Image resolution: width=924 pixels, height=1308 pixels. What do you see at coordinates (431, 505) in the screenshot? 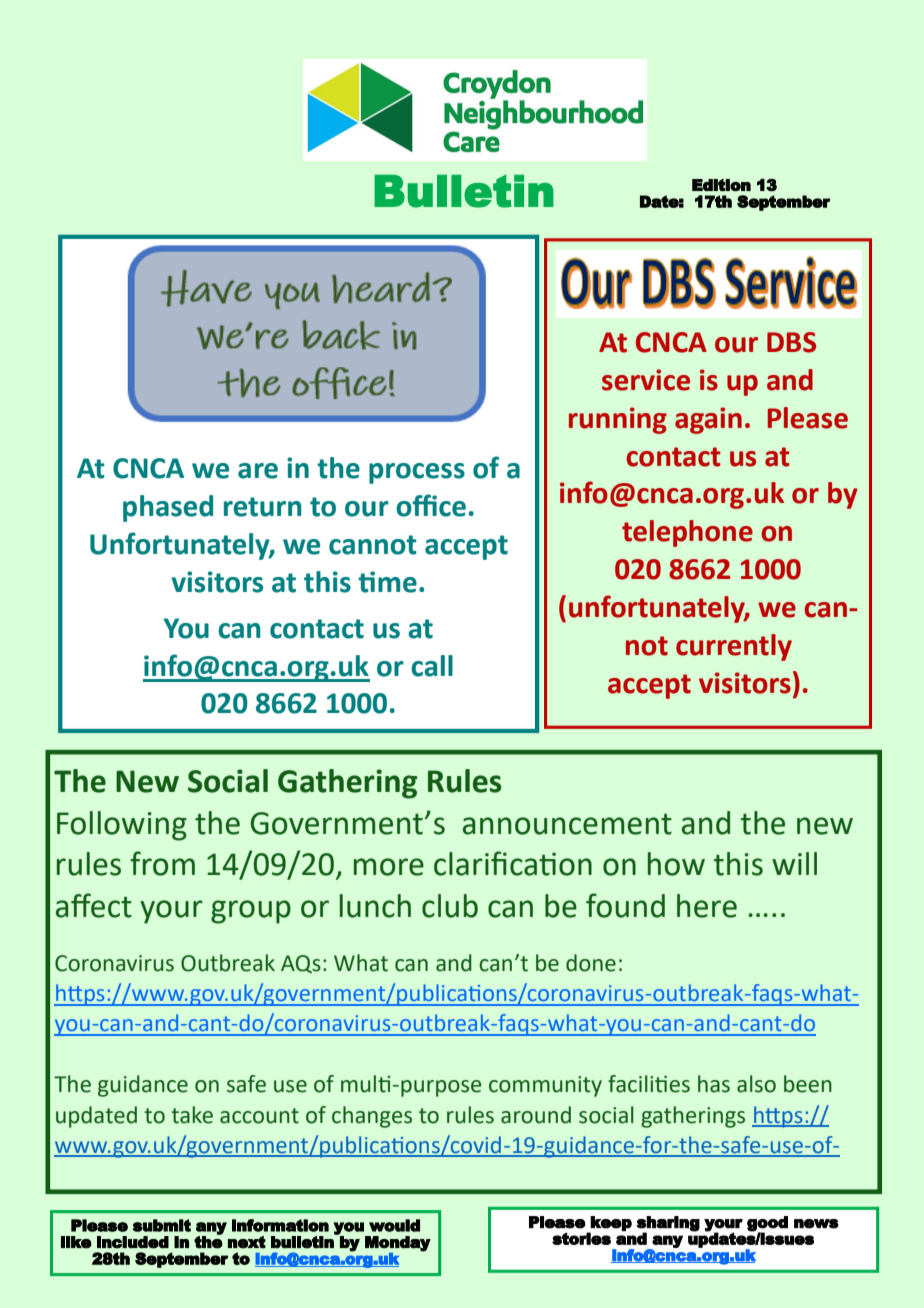
I see `office` at bounding box center [431, 505].
